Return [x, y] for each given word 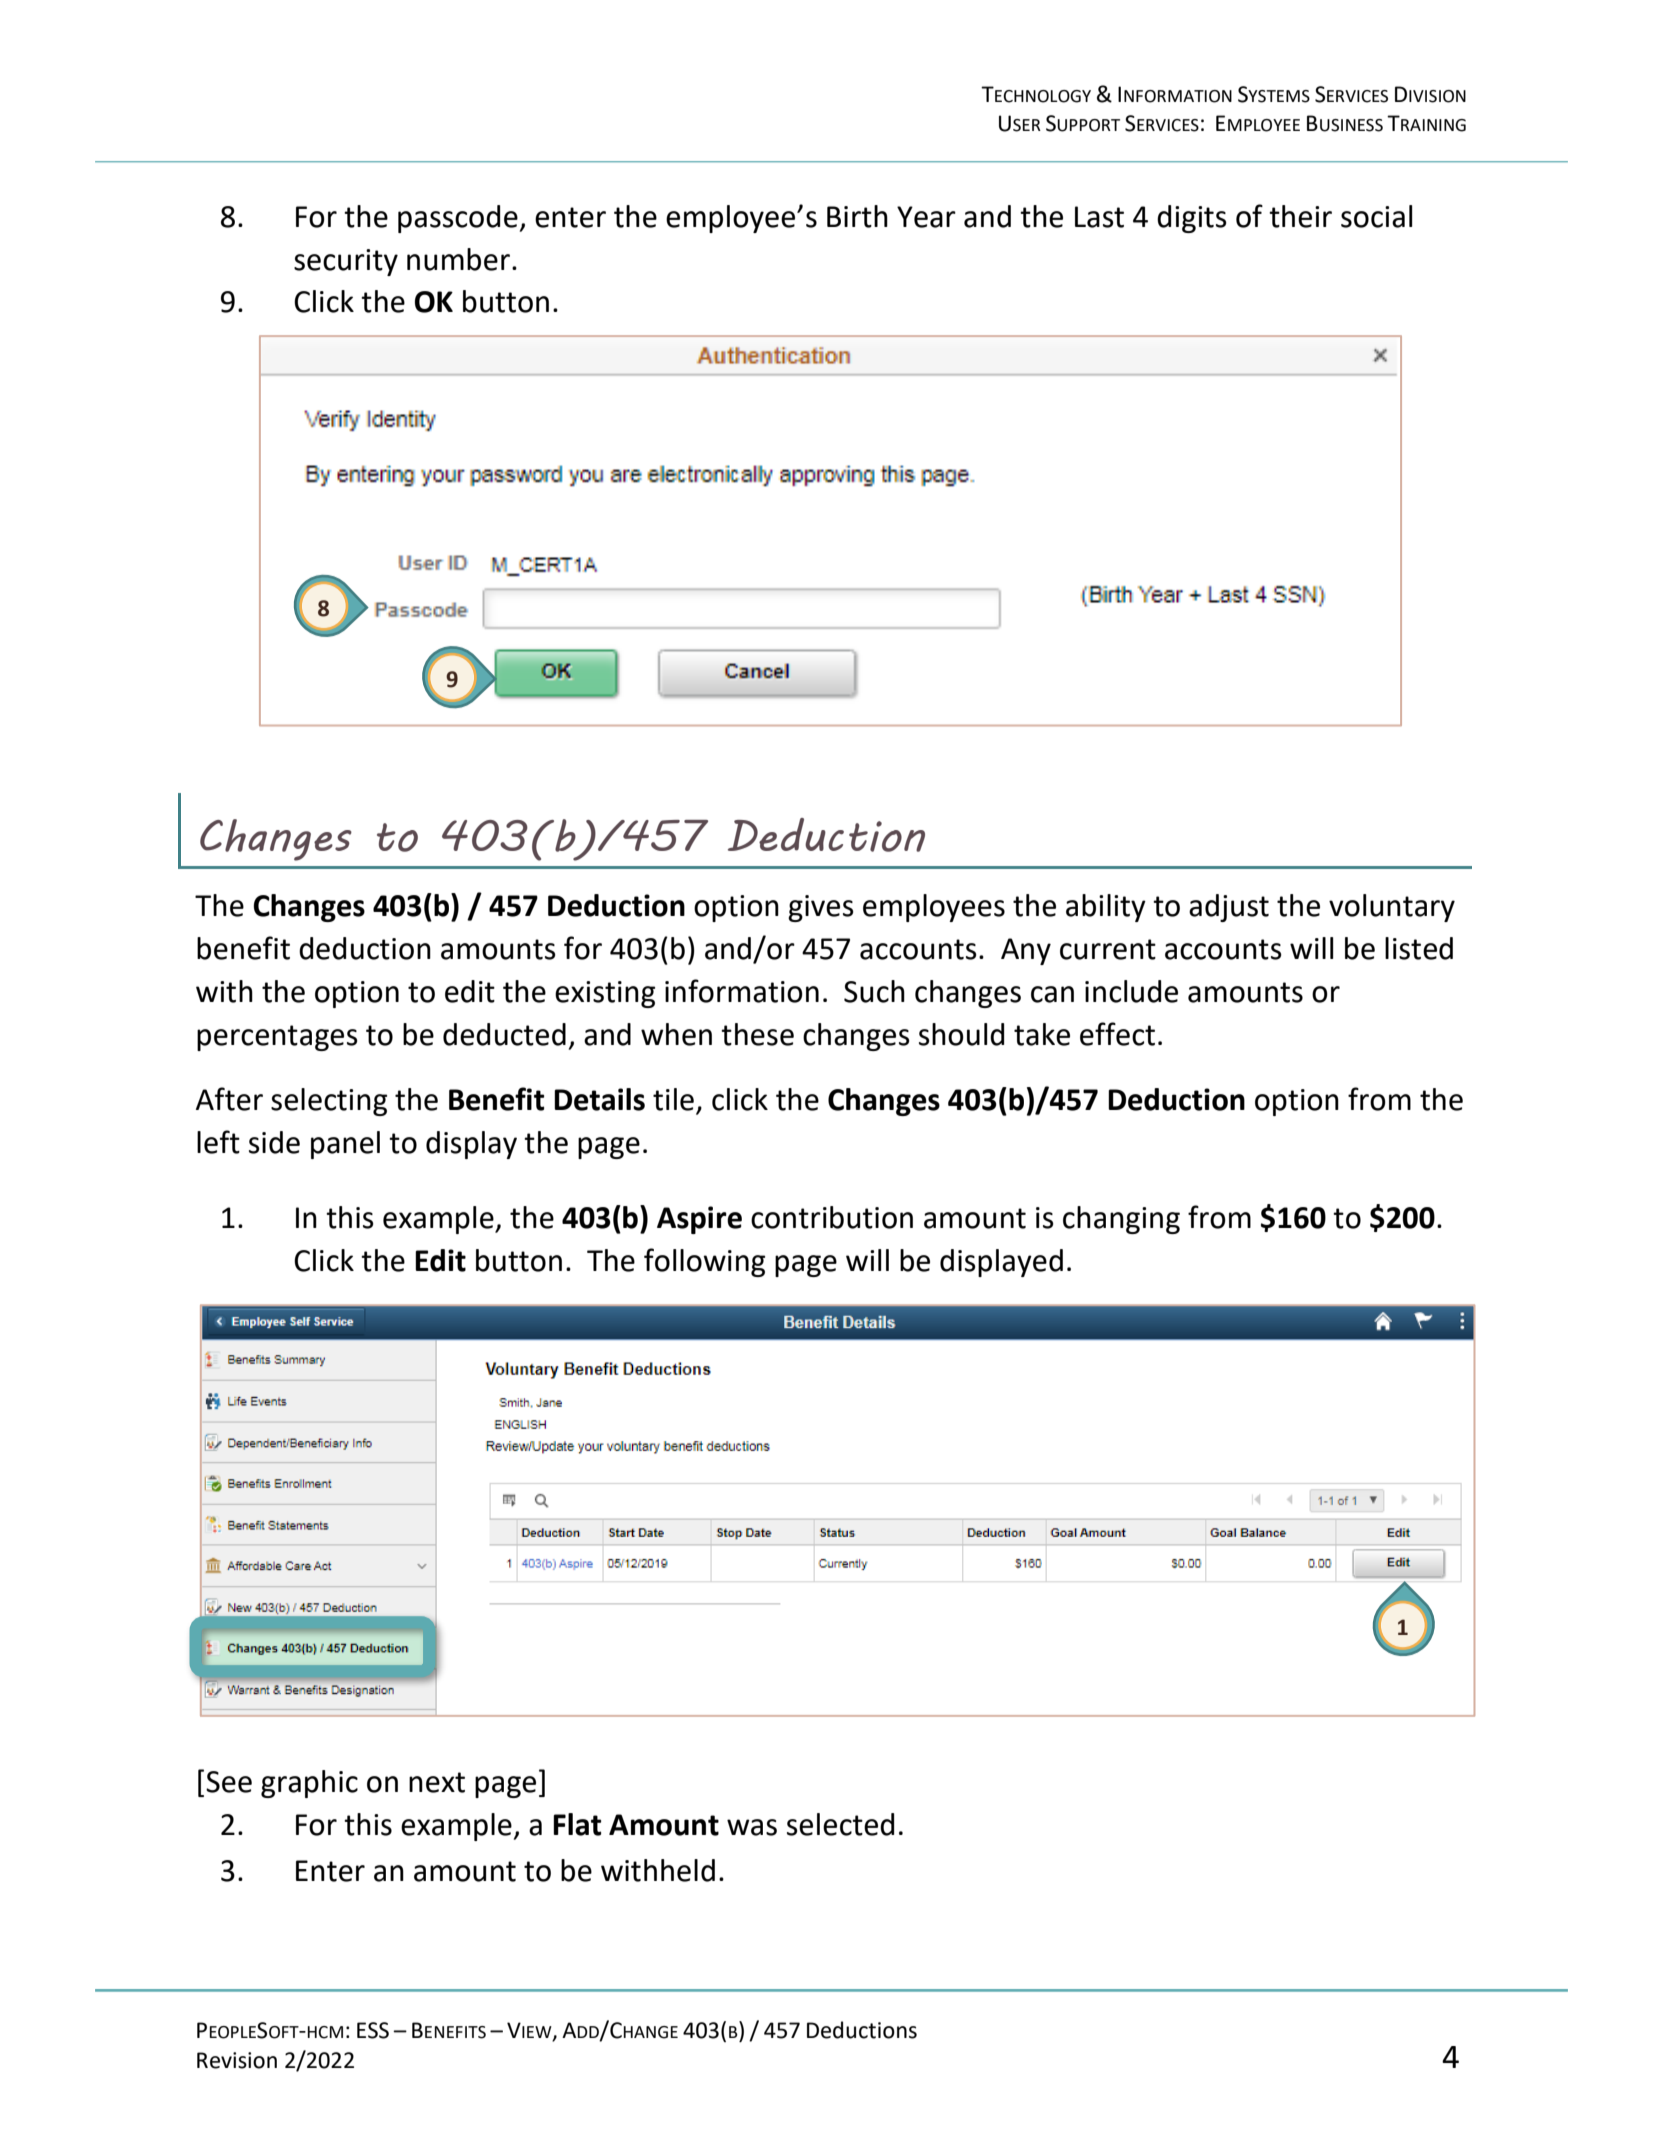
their [1300, 216]
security [346, 262]
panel [345, 1145]
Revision [237, 2060]
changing [1121, 1220]
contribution [832, 1217]
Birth [857, 216]
